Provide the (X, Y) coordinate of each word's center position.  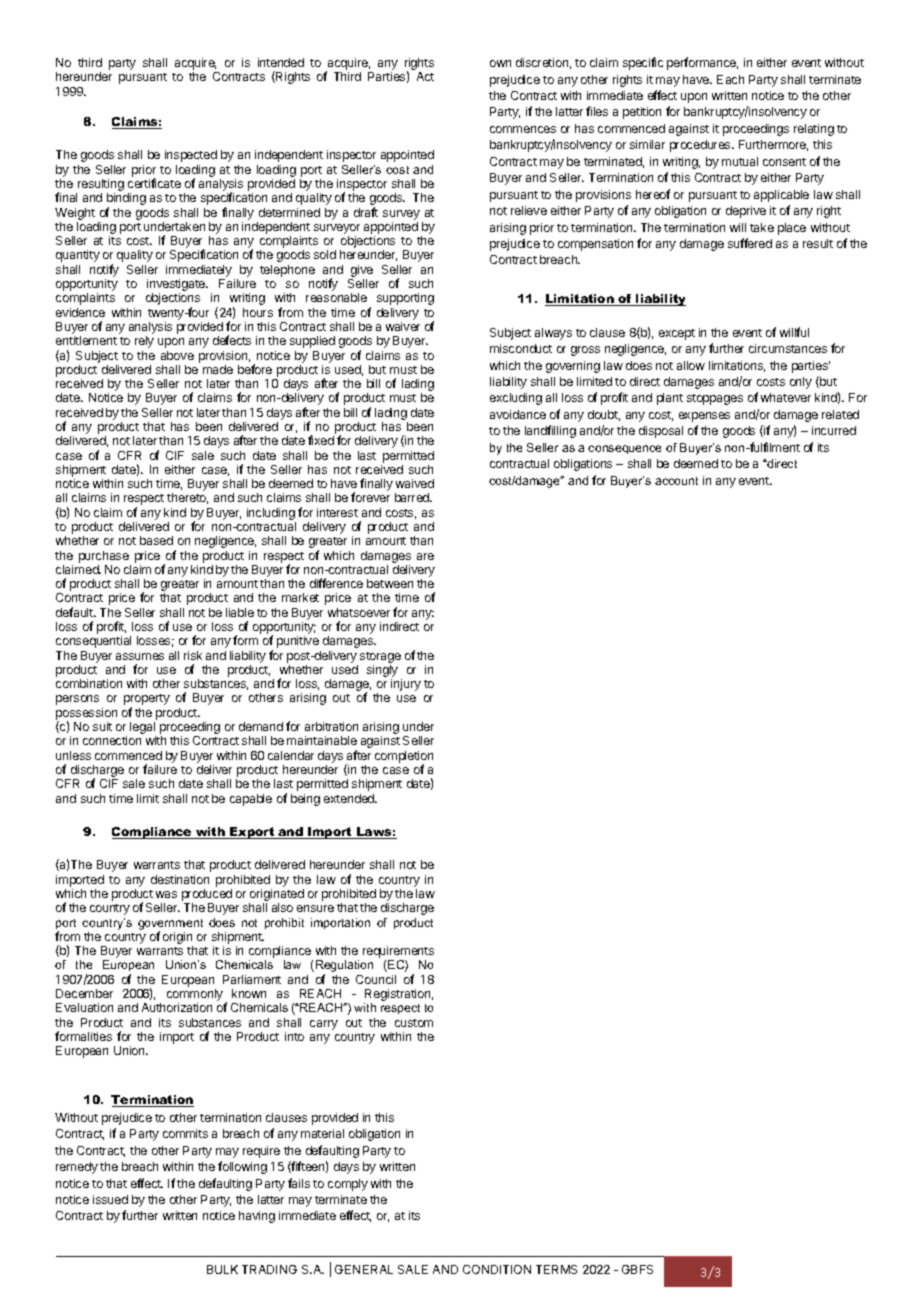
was (166, 894)
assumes (140, 656)
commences (523, 129)
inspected (191, 156)
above (177, 355)
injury (406, 685)
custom (414, 1023)
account (676, 481)
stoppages (715, 399)
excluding (516, 399)
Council (376, 979)
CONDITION (497, 1269)
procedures (701, 146)
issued (110, 1199)
